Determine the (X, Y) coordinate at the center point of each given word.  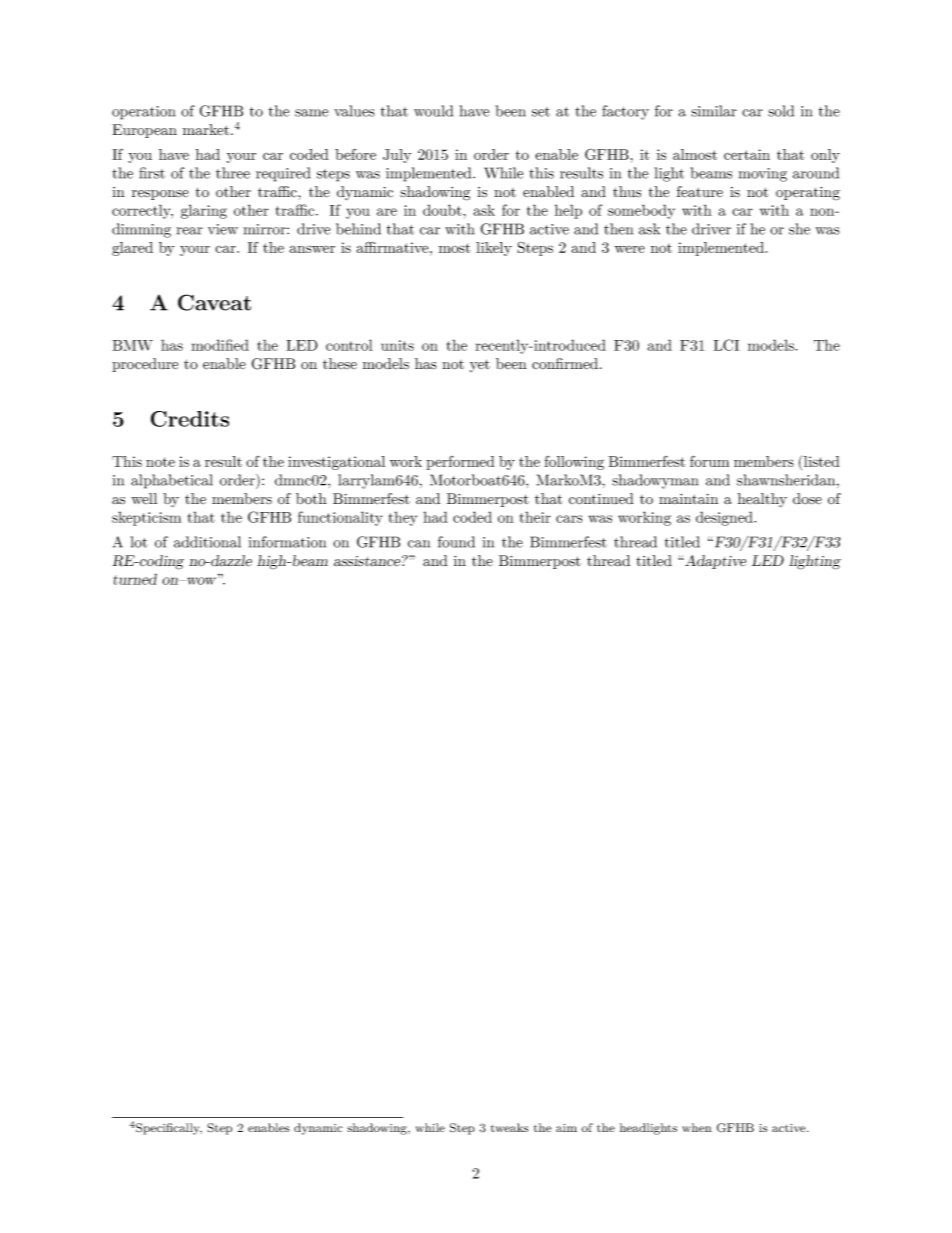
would (433, 111)
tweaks (510, 1127)
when (697, 1127)
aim (566, 1128)
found (456, 542)
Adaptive (714, 562)
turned (135, 579)
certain (747, 154)
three (233, 173)
